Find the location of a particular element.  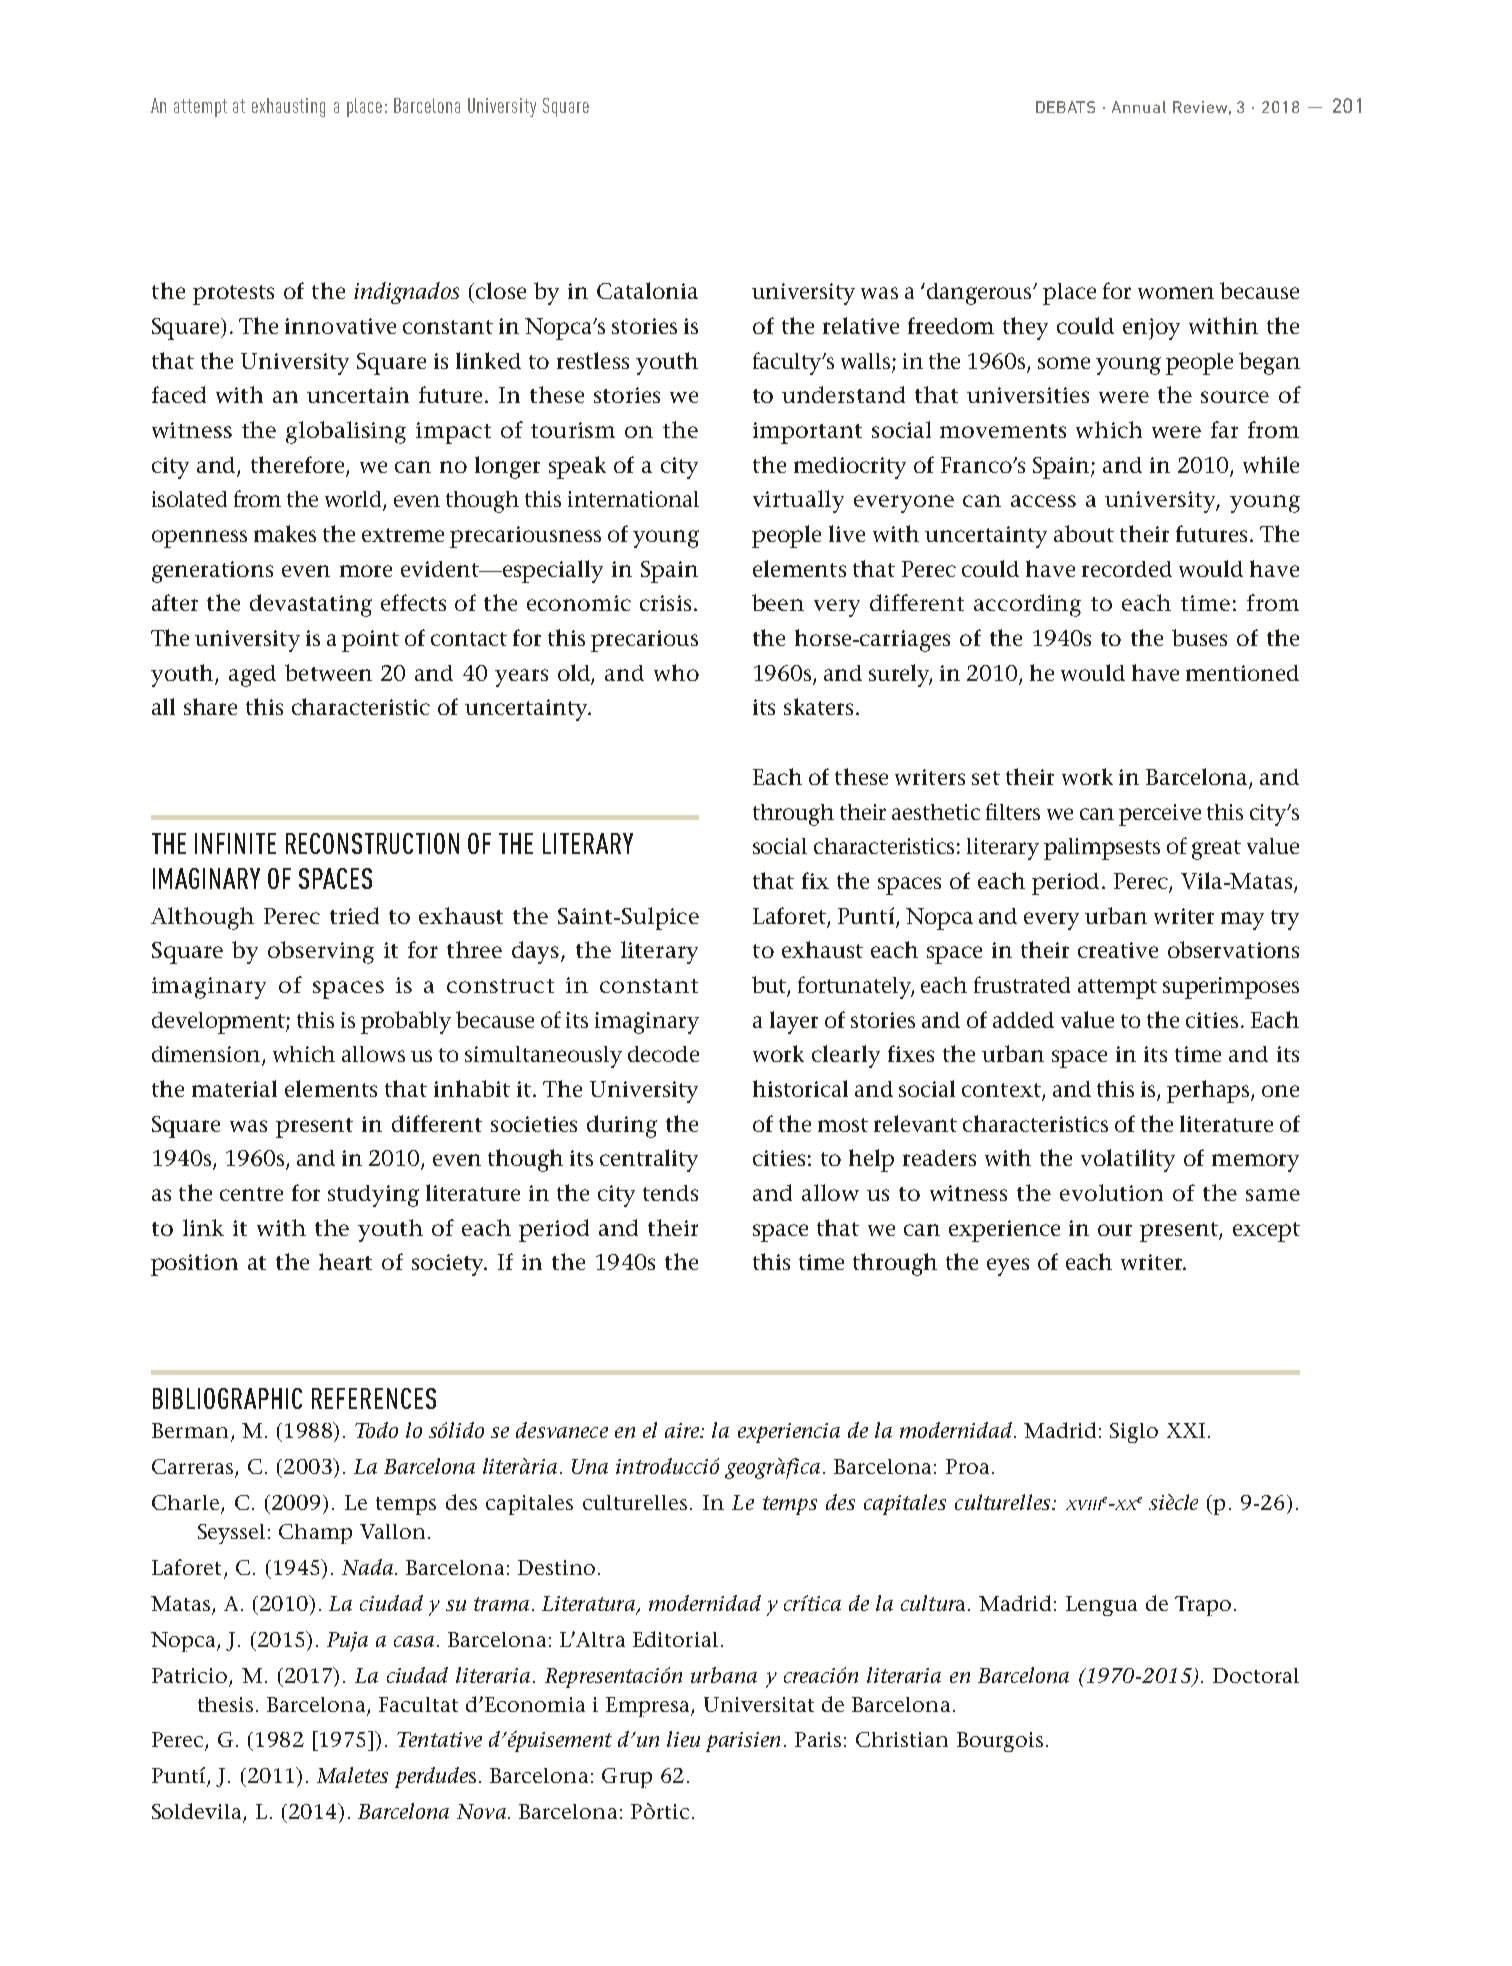

virtually is located at coordinates (798, 501).
